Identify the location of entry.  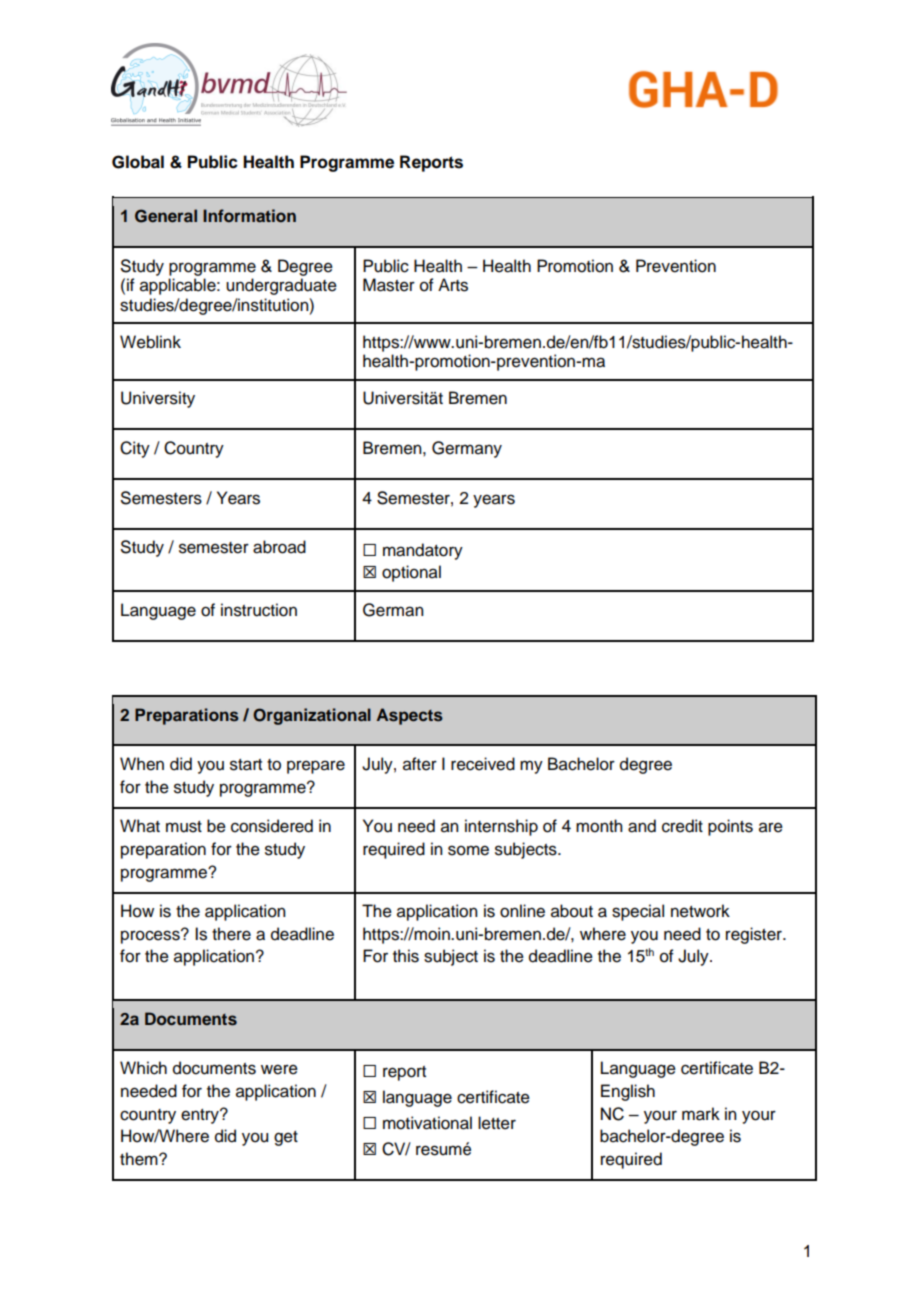
(201, 1116).
